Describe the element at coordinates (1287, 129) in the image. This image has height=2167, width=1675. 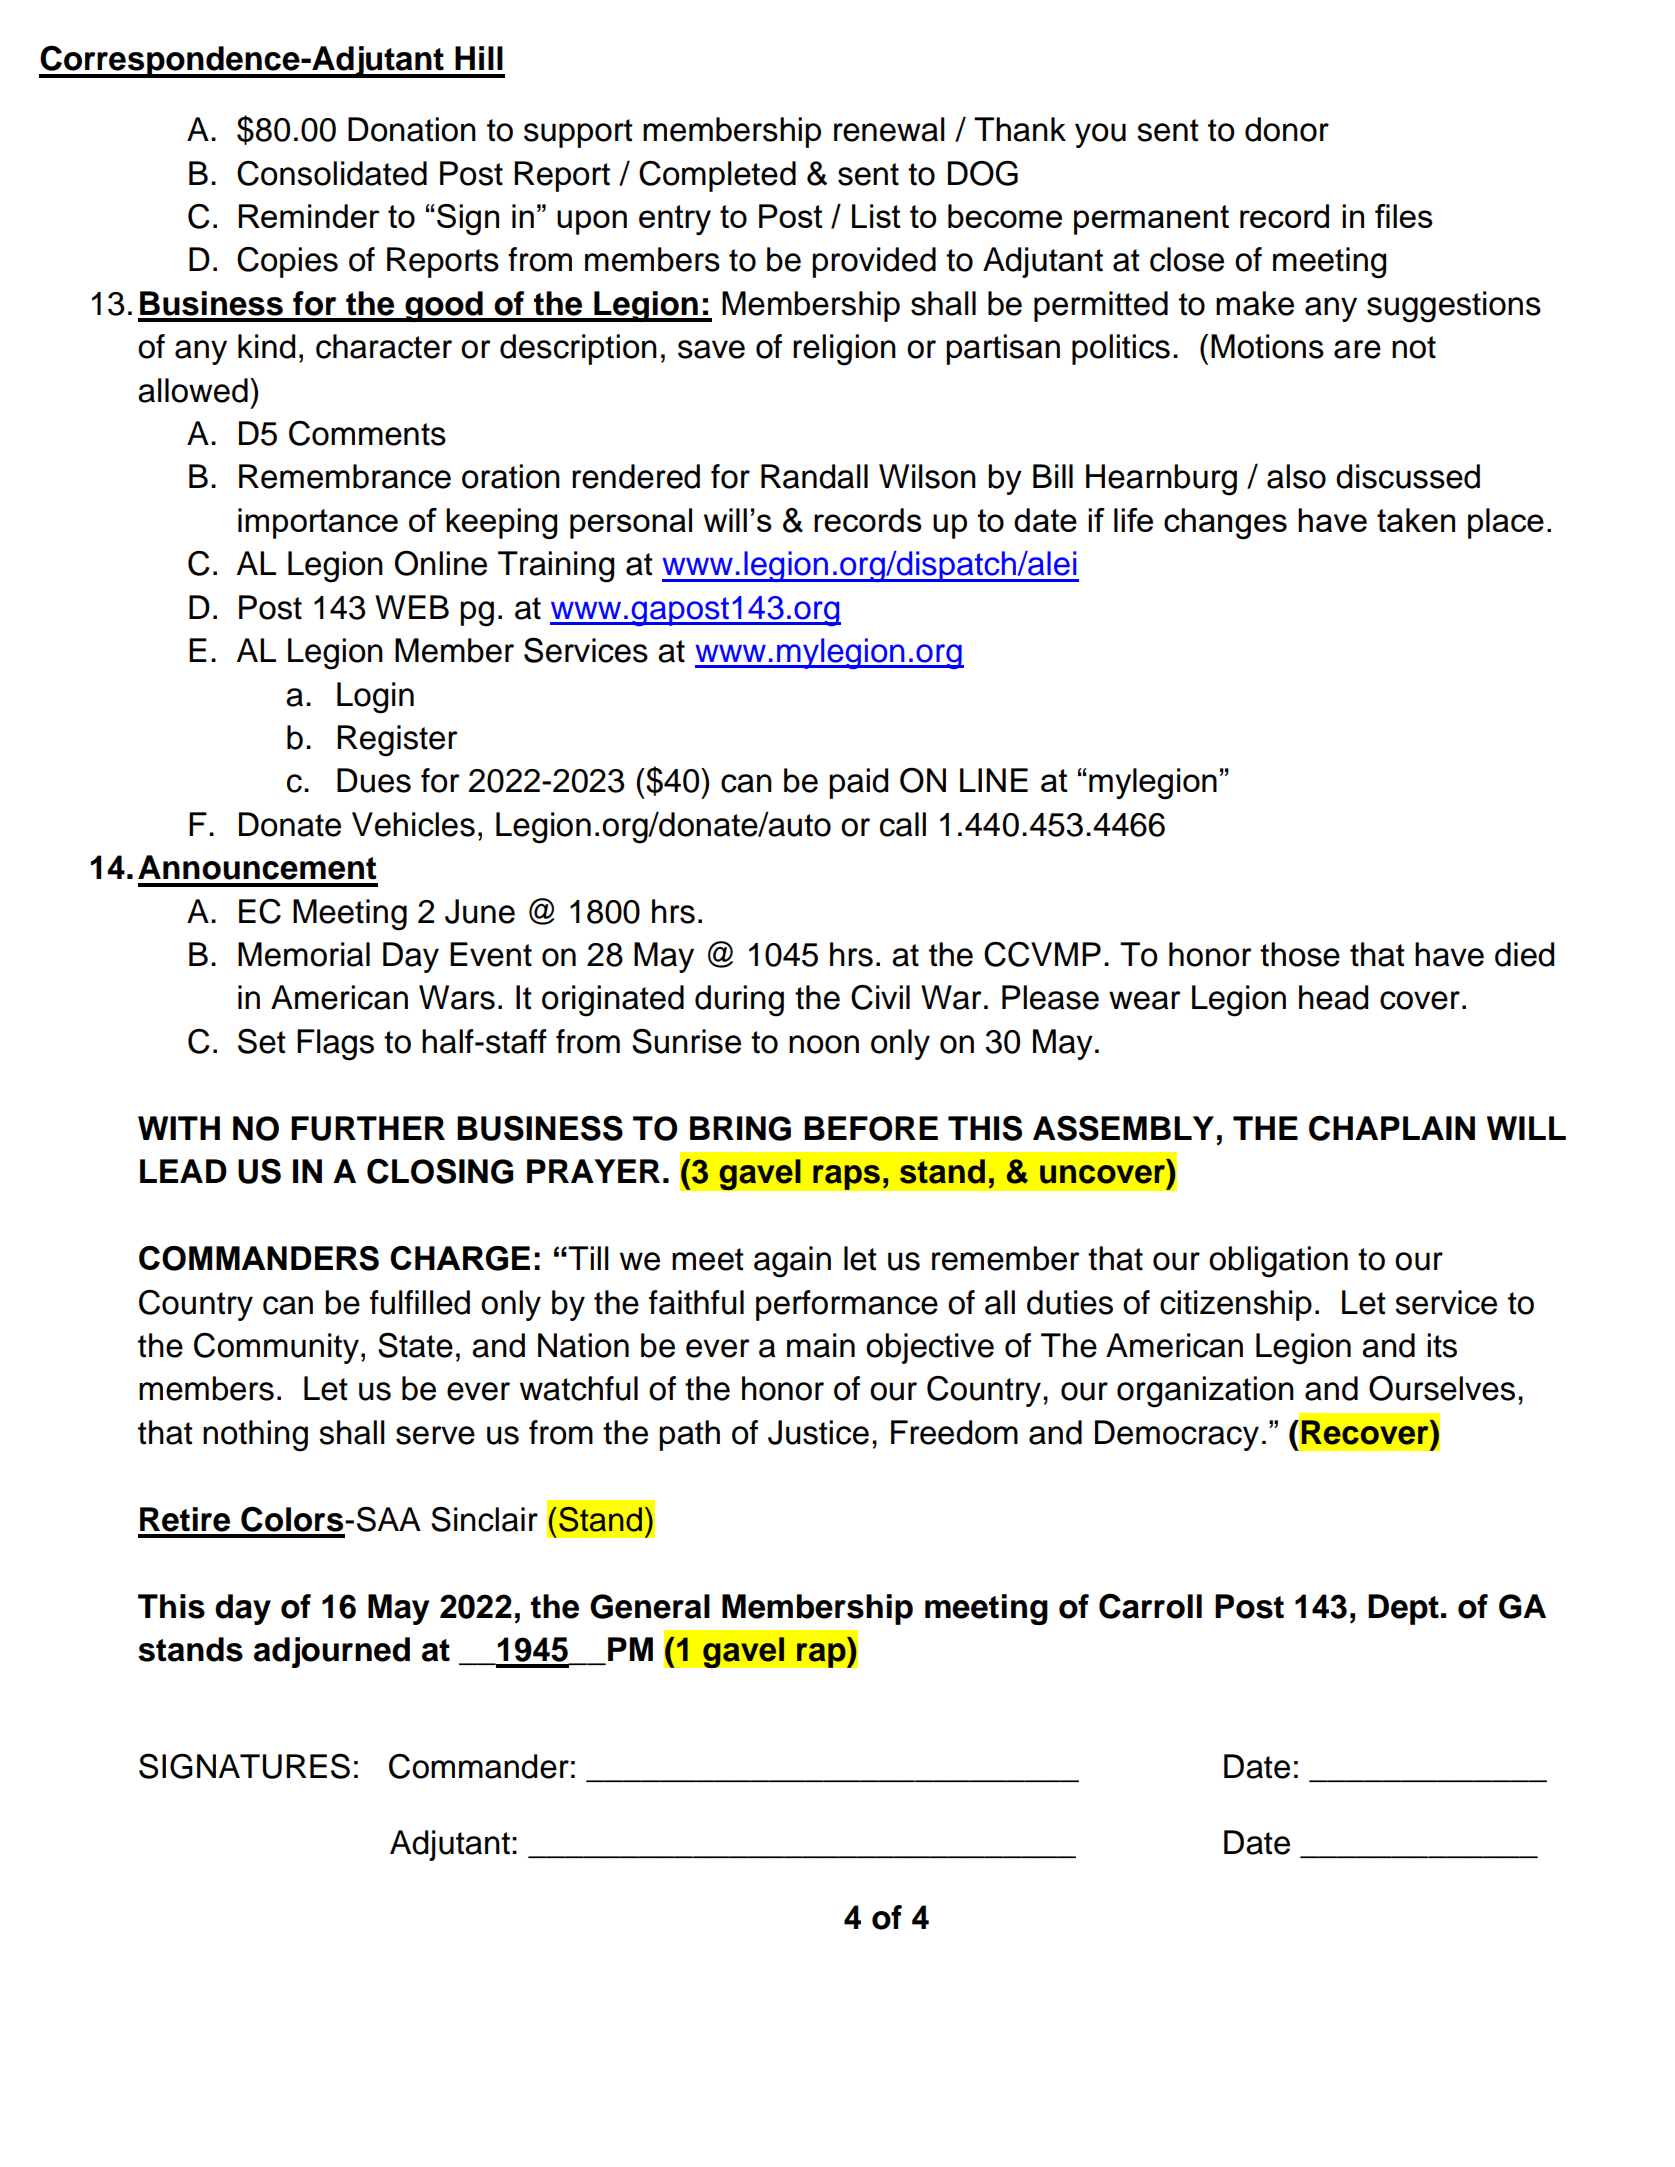
I see `donor` at that location.
